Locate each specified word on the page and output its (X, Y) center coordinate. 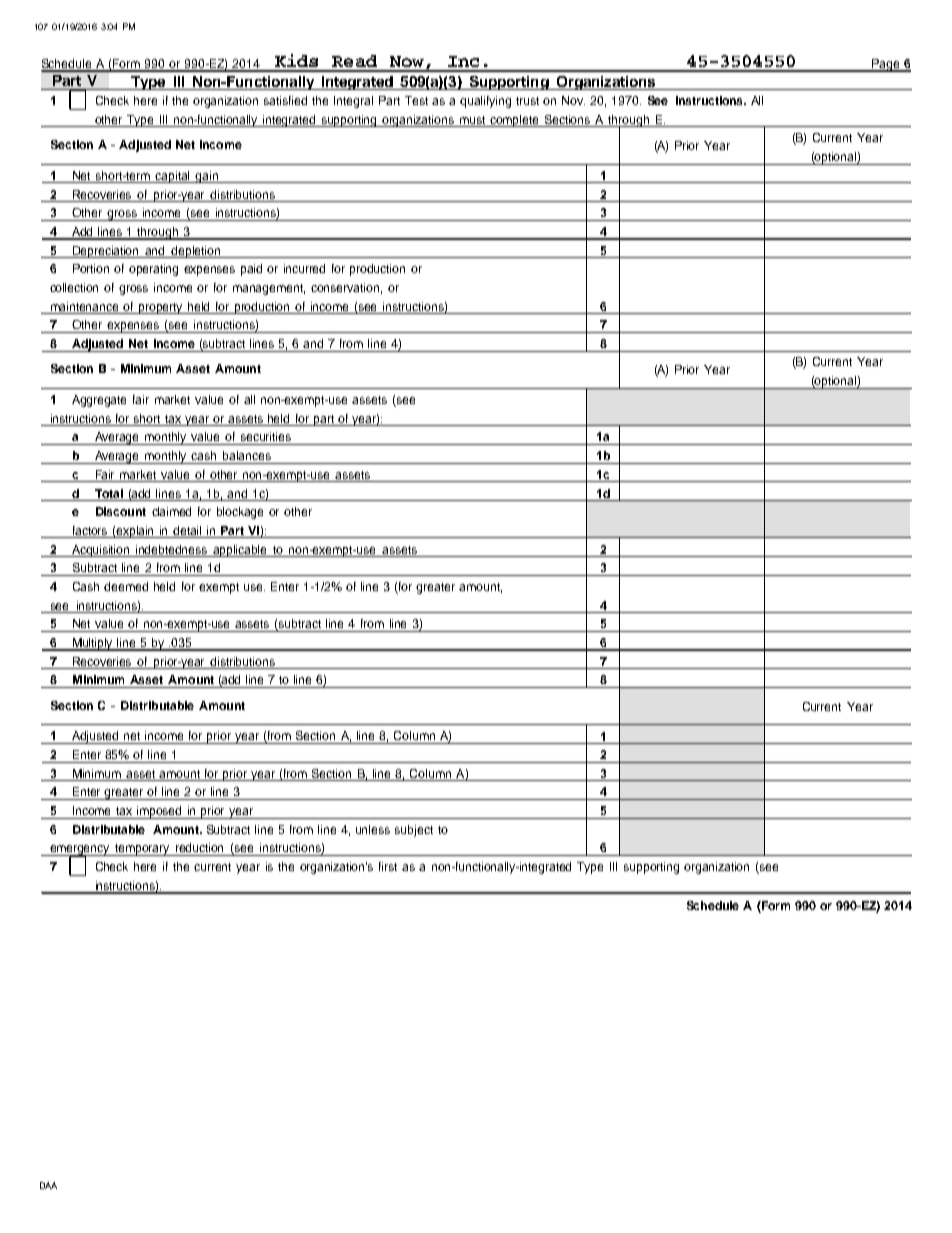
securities (266, 436)
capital (173, 177)
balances (247, 455)
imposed (160, 812)
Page (886, 65)
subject (414, 831)
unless (373, 829)
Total (109, 493)
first (388, 866)
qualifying (485, 102)
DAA (48, 1185)
